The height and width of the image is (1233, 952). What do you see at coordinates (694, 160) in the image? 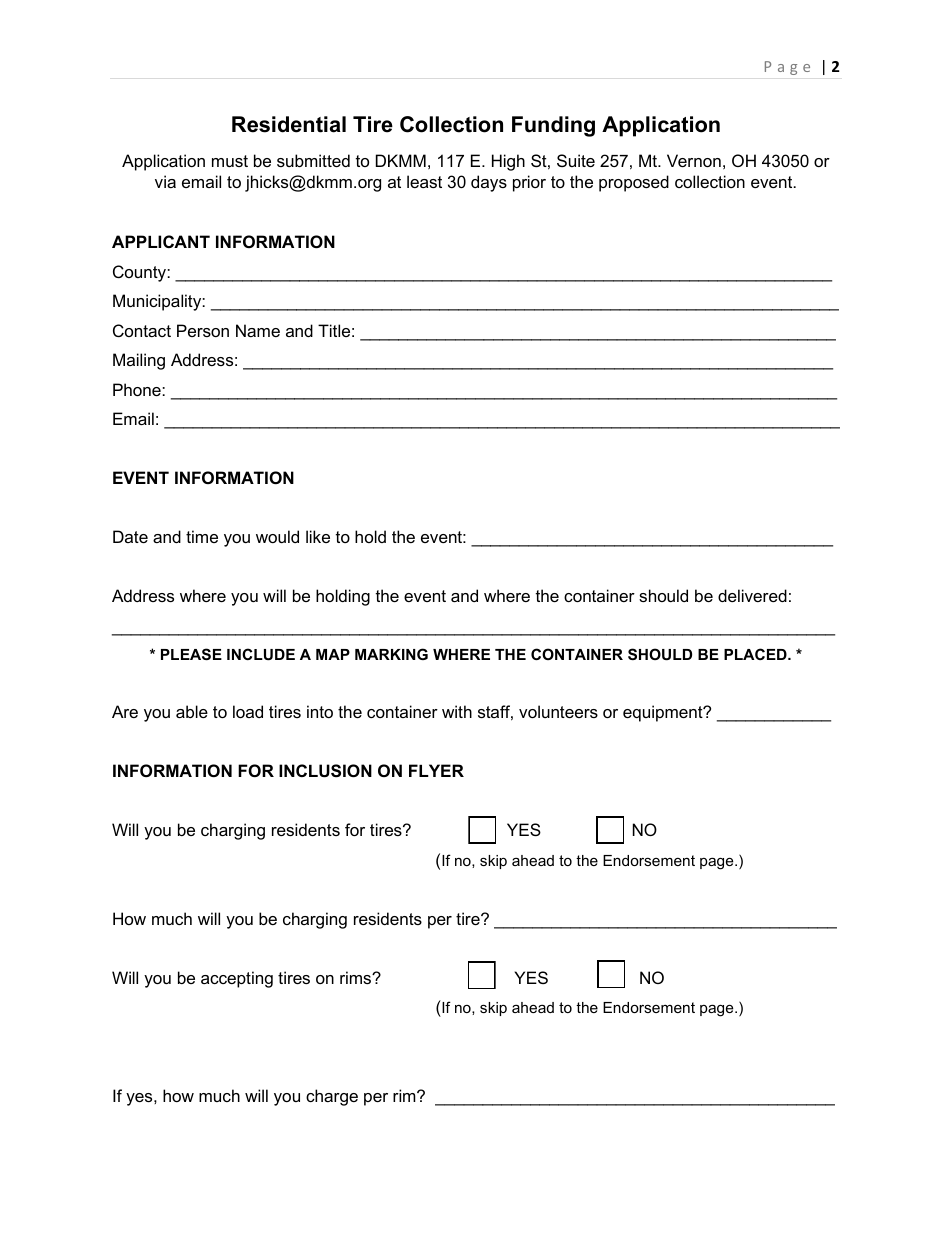
I see `Vernon` at bounding box center [694, 160].
